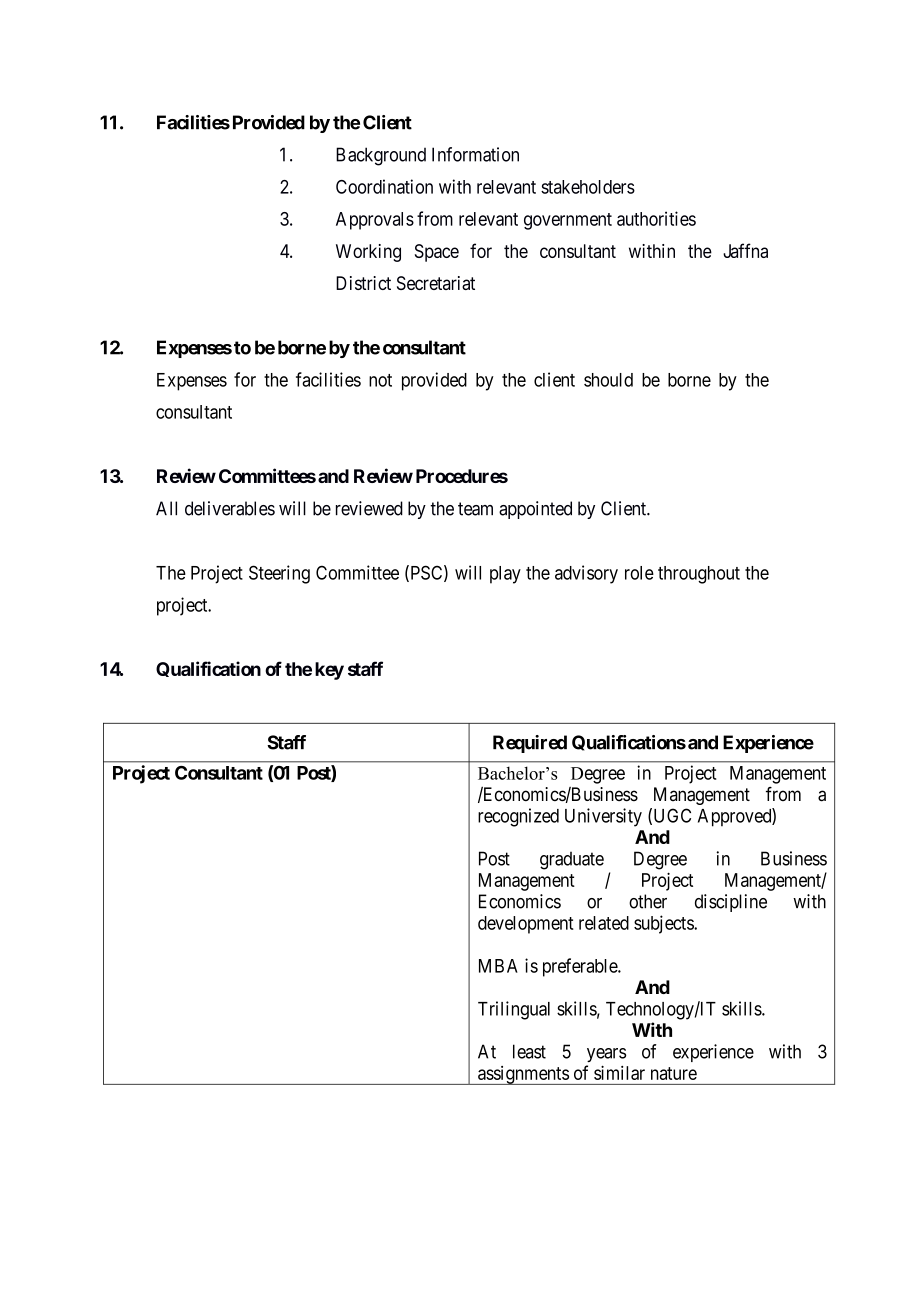 Image resolution: width=924 pixels, height=1308 pixels. What do you see at coordinates (375, 221) in the screenshot?
I see `Approvals` at bounding box center [375, 221].
